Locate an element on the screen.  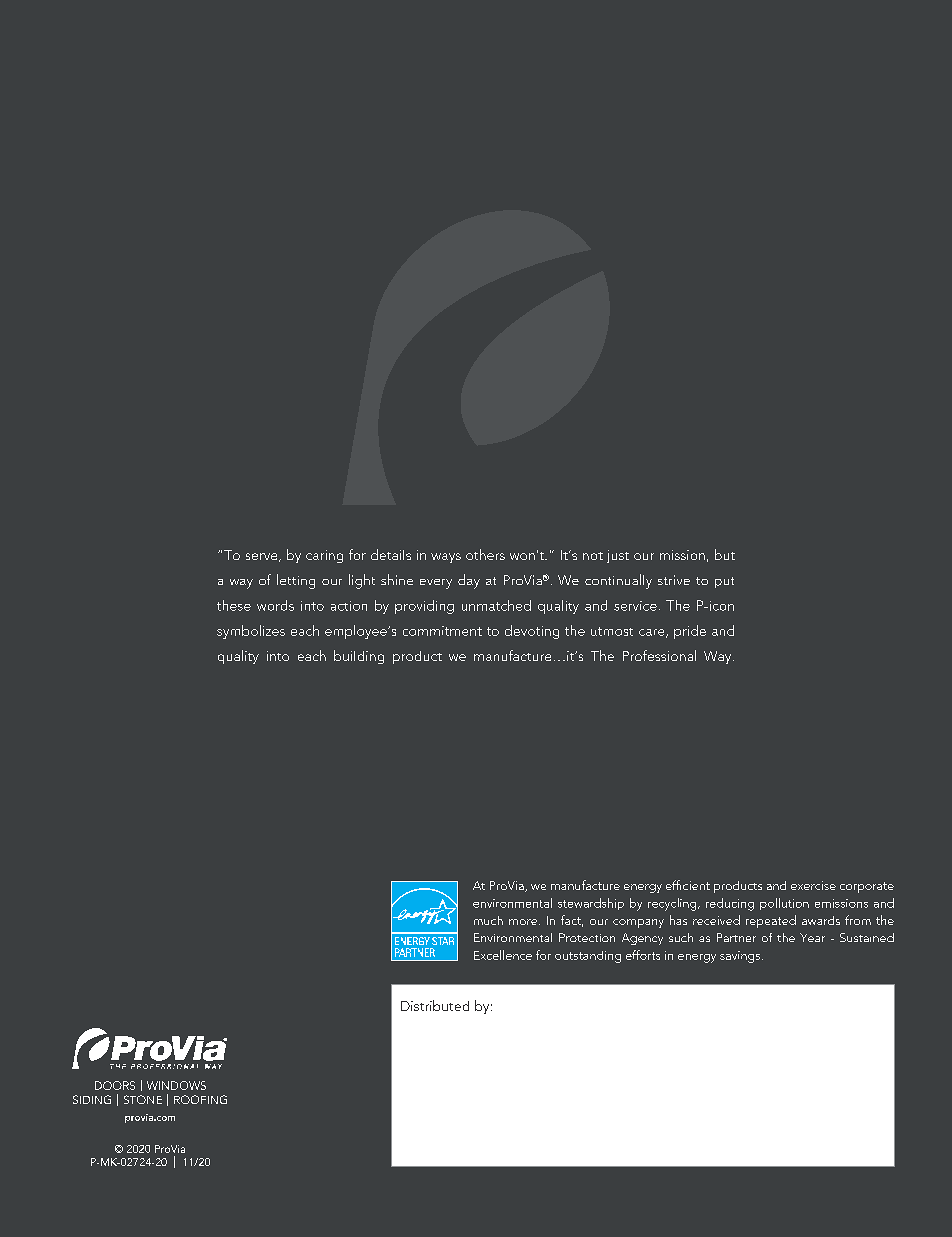
building is located at coordinates (359, 657).
